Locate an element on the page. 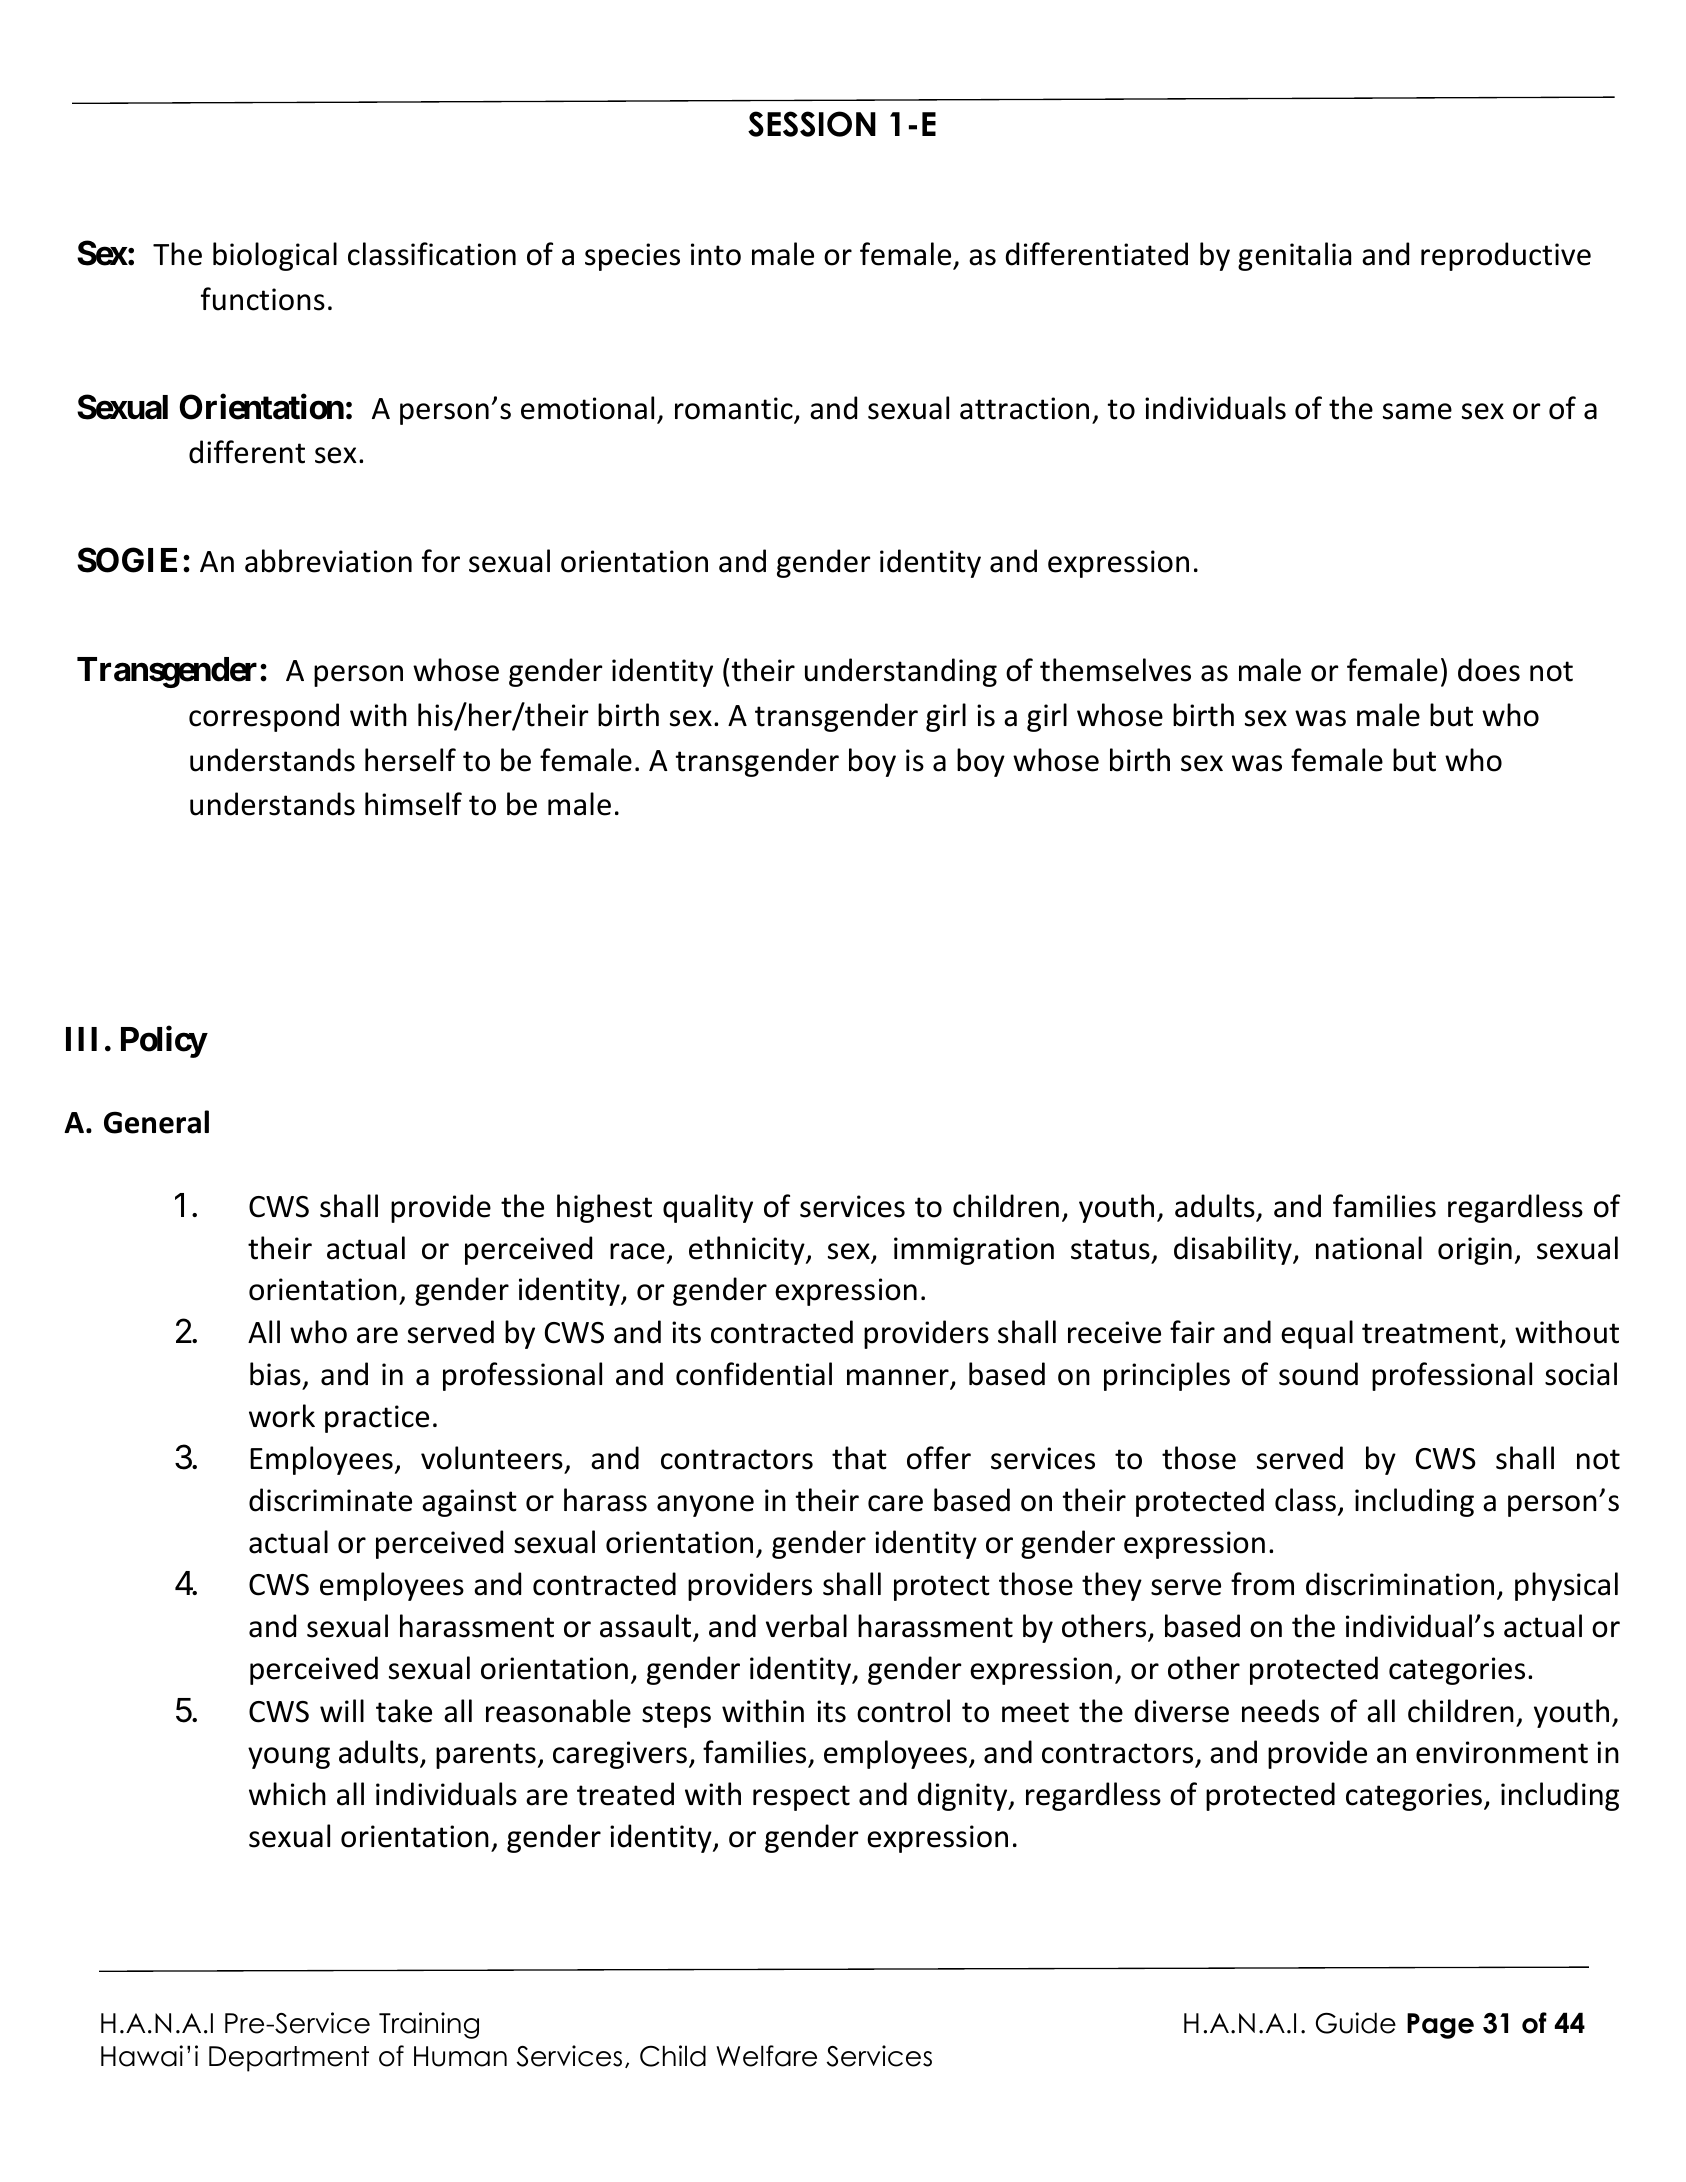 This image has width=1686, height=2182. biological is located at coordinates (275, 256).
